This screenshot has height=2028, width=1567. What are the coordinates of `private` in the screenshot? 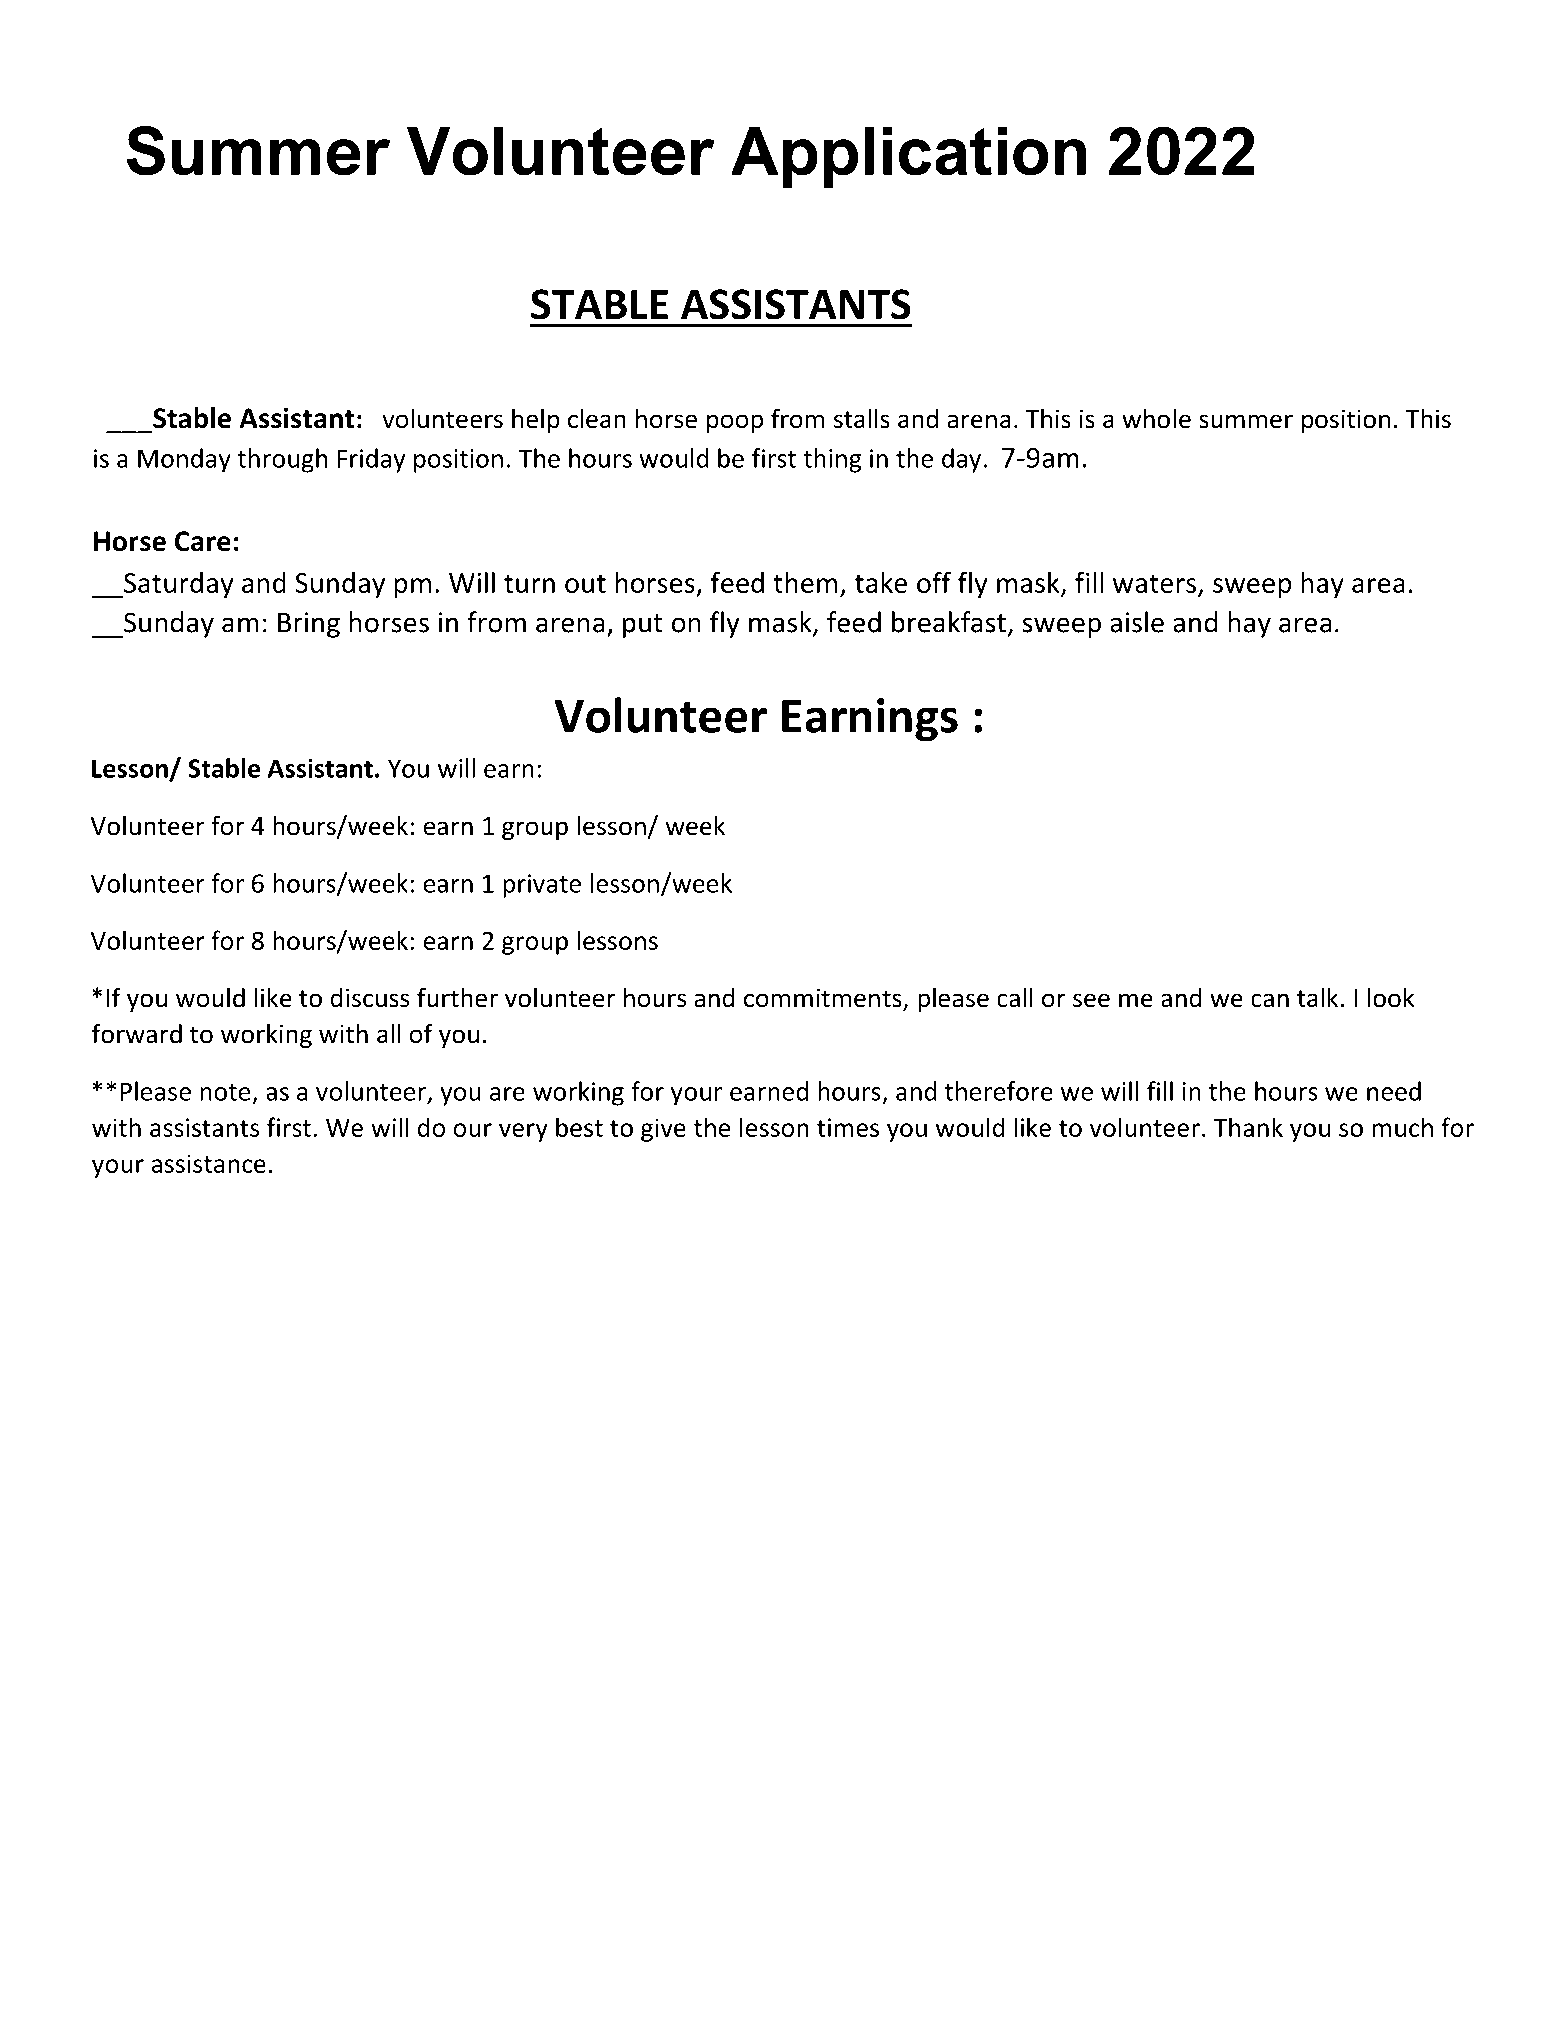 It's located at (542, 886).
